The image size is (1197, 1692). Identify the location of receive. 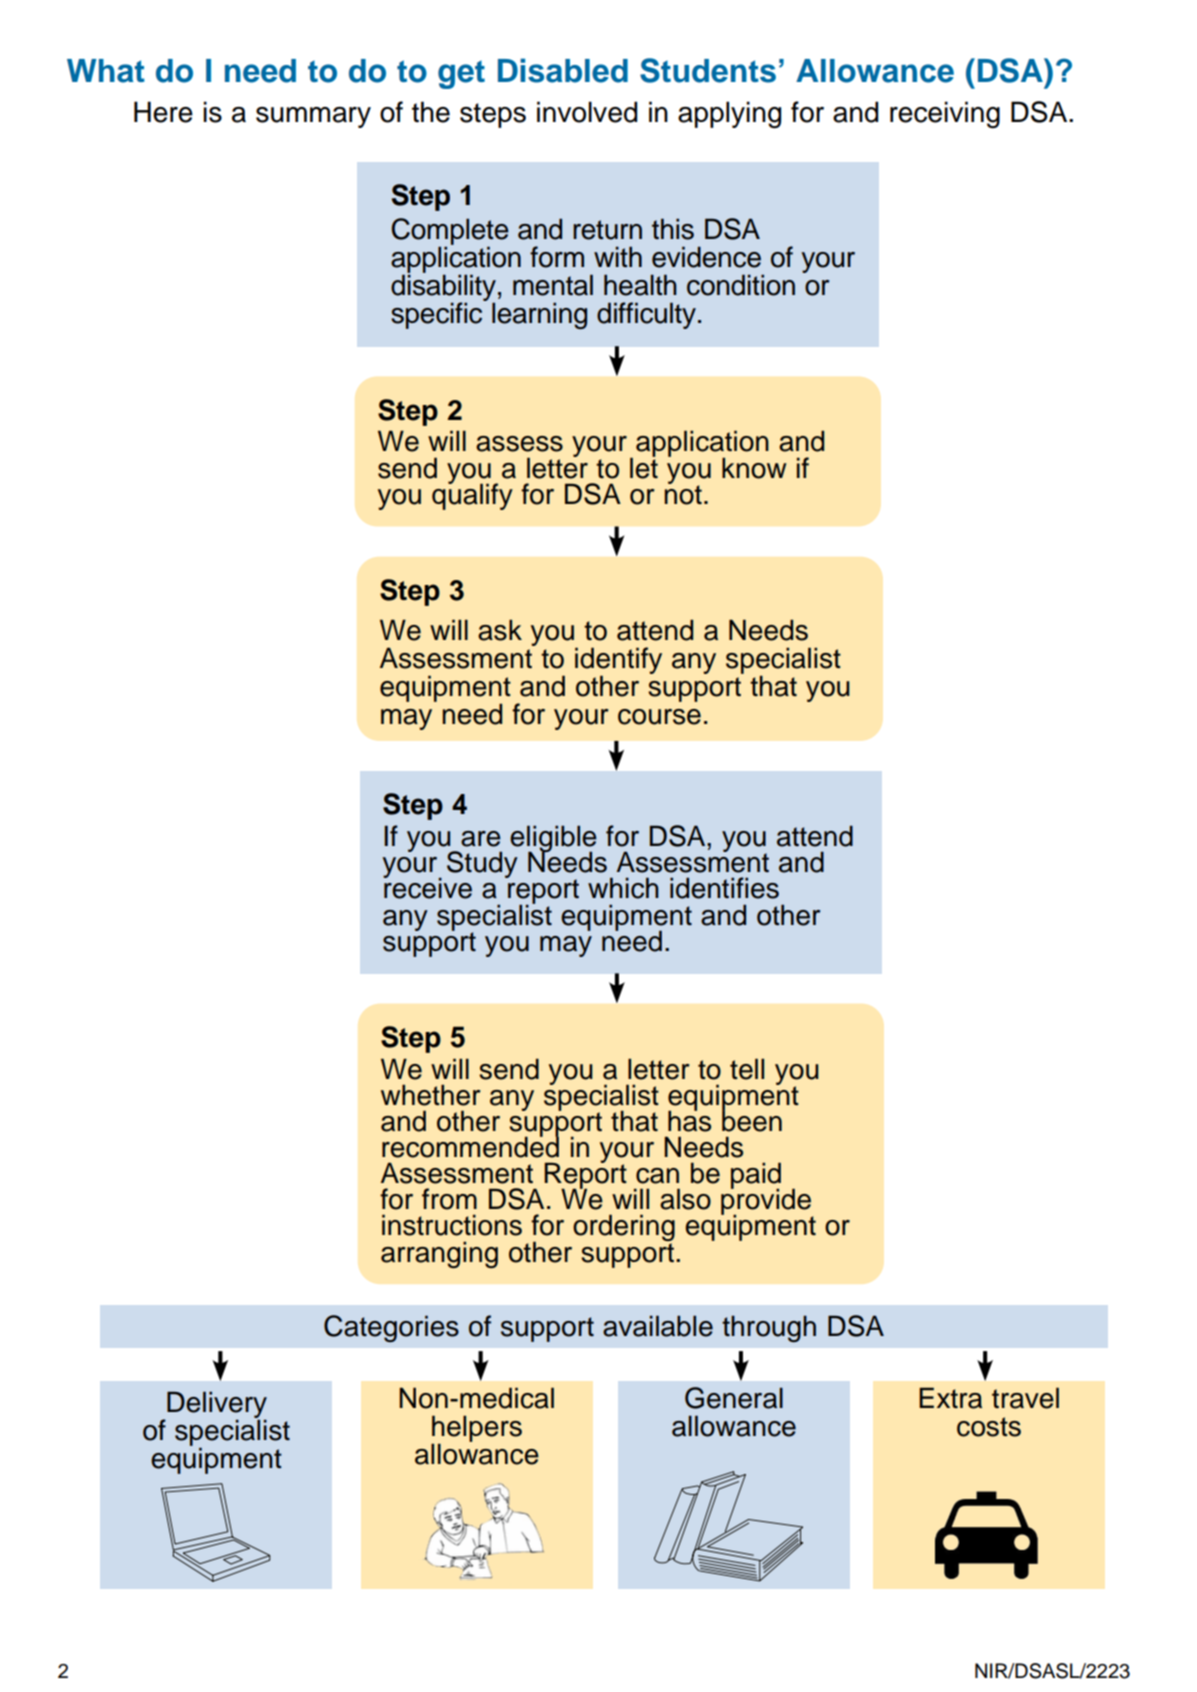
(427, 887).
